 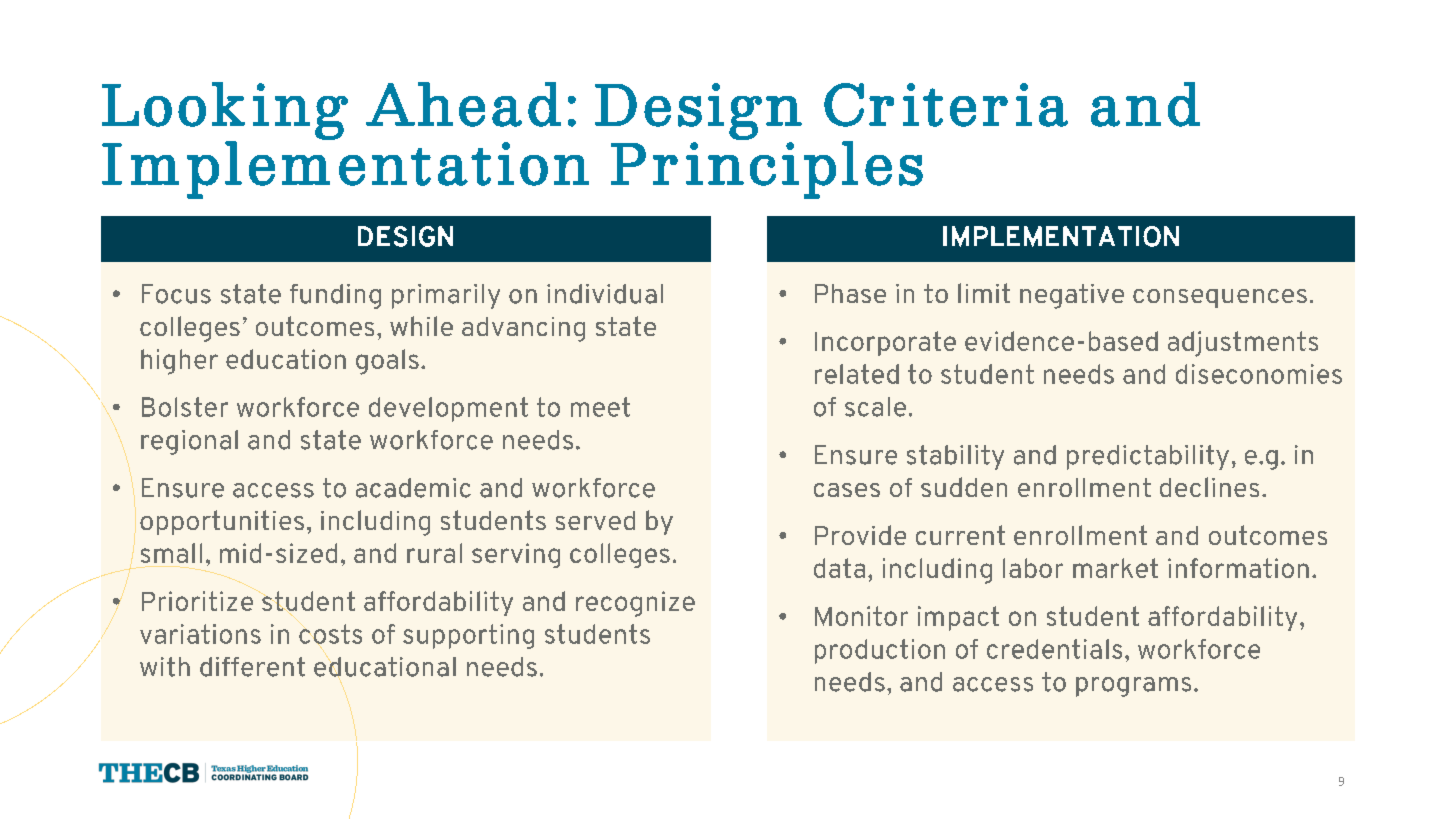 What do you see at coordinates (222, 522) in the image?
I see `opportunities` at bounding box center [222, 522].
